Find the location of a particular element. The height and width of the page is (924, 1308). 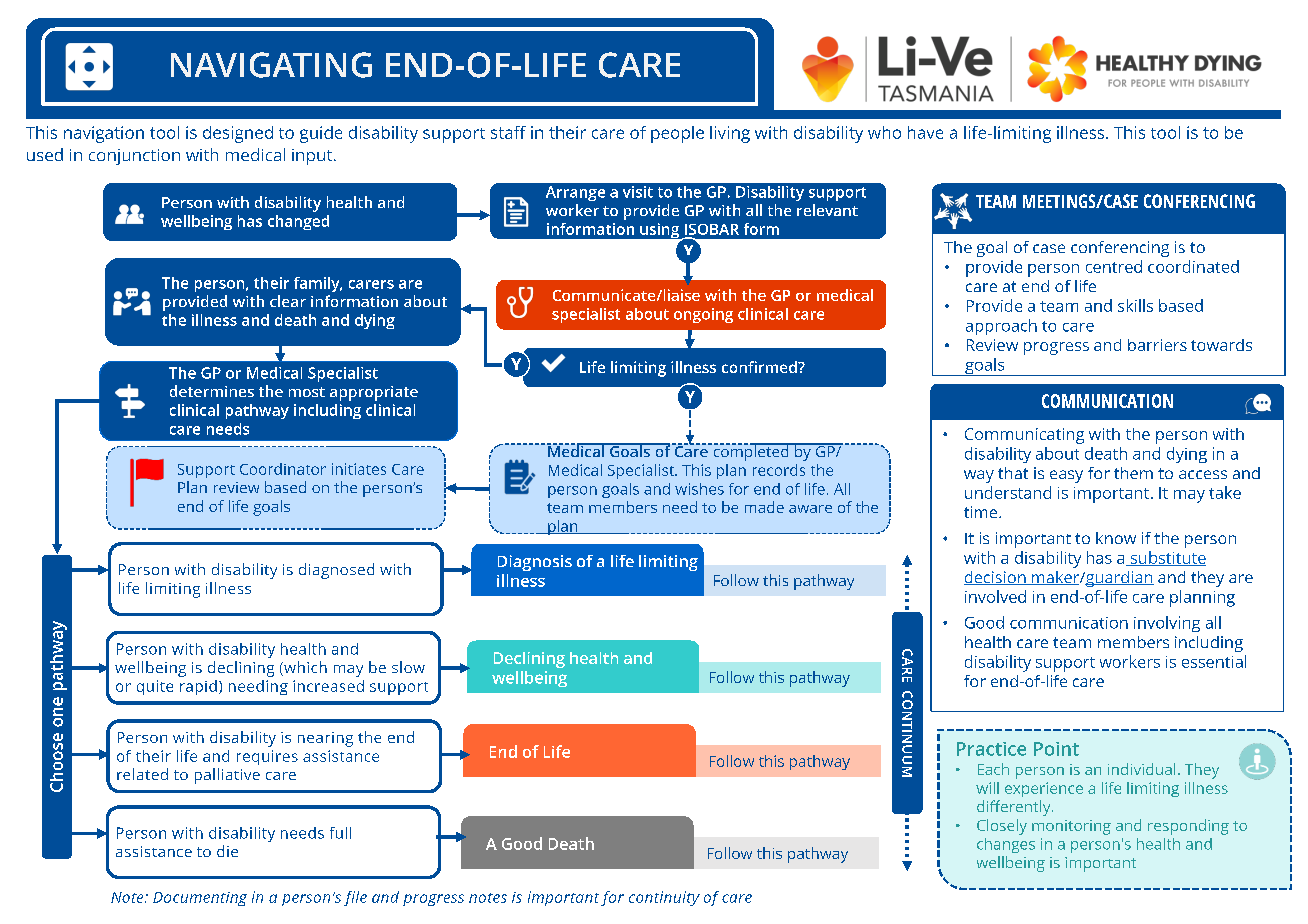

continuity is located at coordinates (664, 898).
